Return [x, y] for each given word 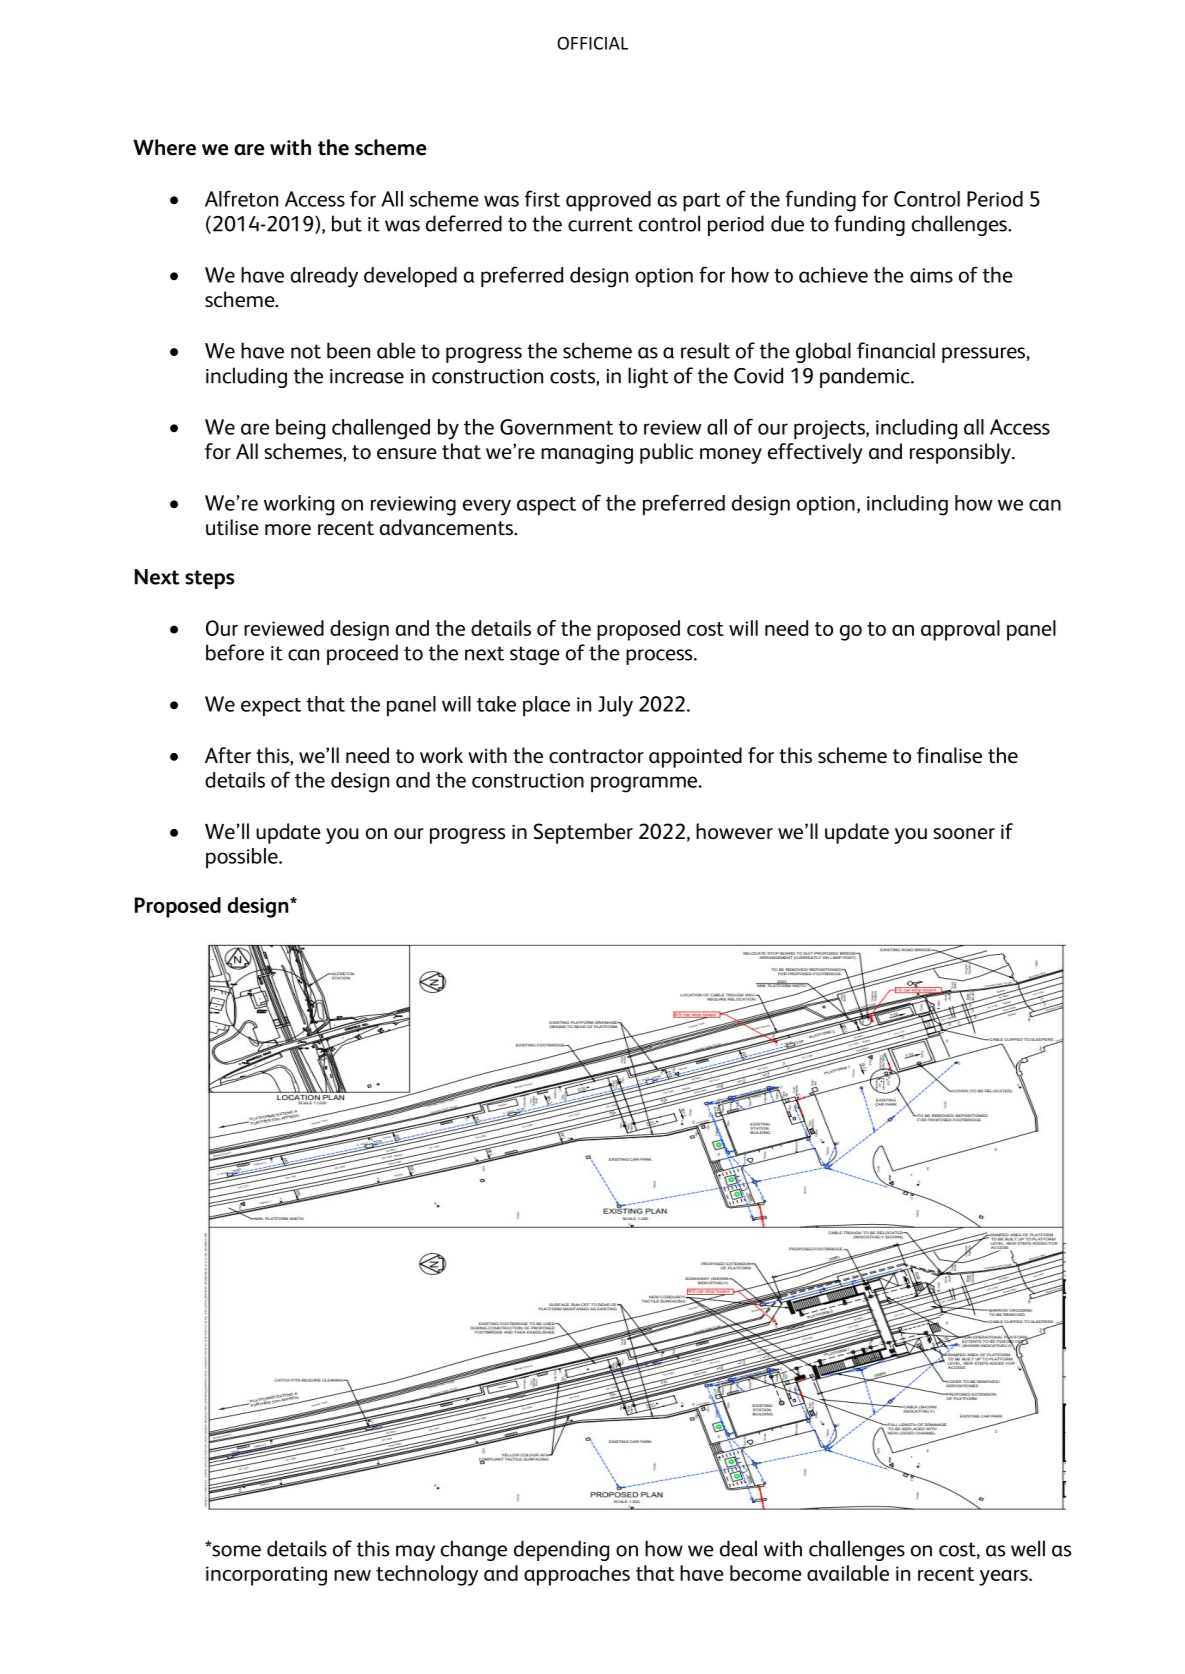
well [1028, 1548]
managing [587, 454]
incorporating [266, 1576]
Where [164, 147]
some [235, 1550]
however [734, 831]
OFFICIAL [592, 43]
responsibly [961, 453]
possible [243, 858]
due [787, 223]
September [583, 833]
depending [561, 1550]
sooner [964, 834]
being [300, 429]
